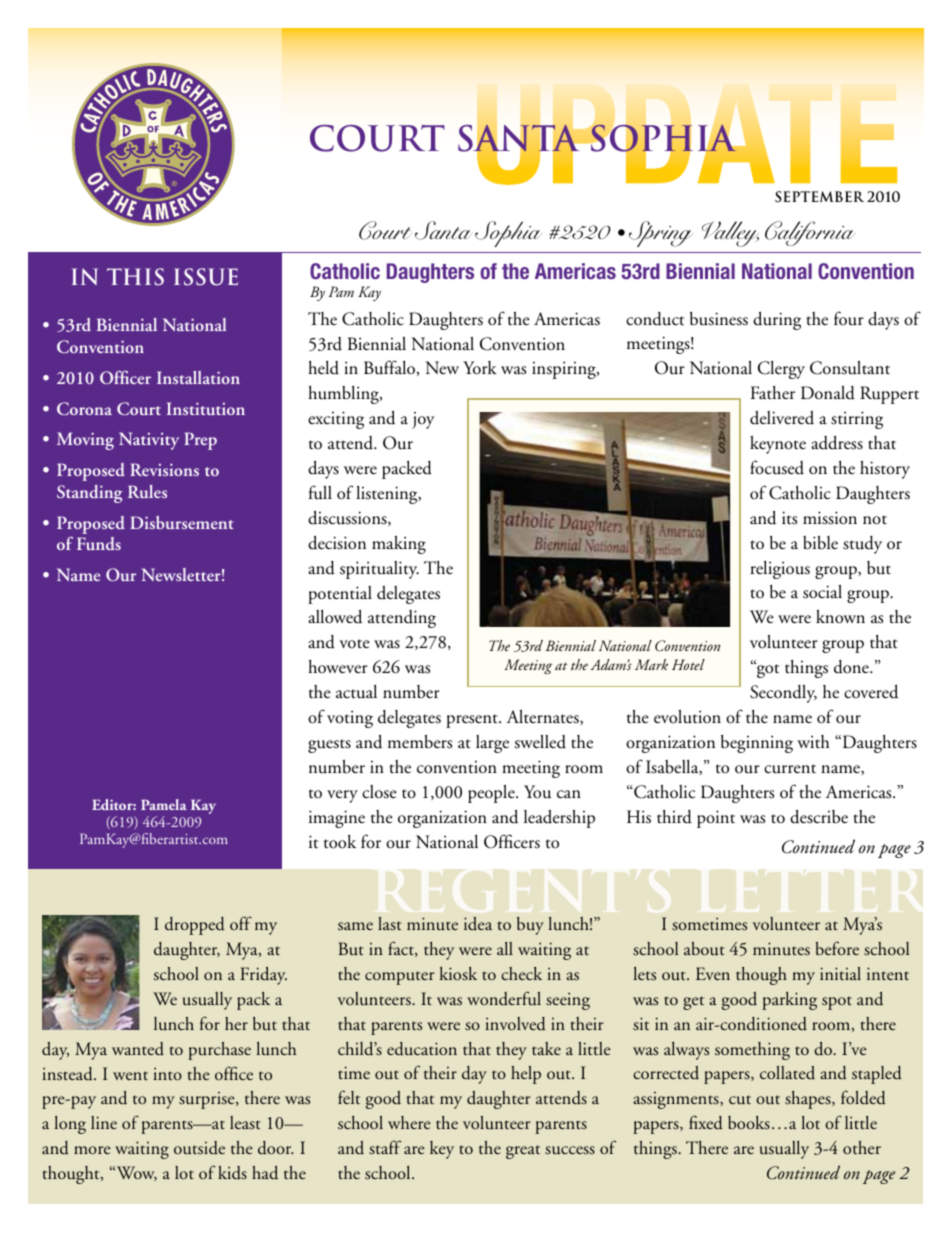 This document has width=952, height=1233. What do you see at coordinates (862, 1148) in the document?
I see `other` at bounding box center [862, 1148].
